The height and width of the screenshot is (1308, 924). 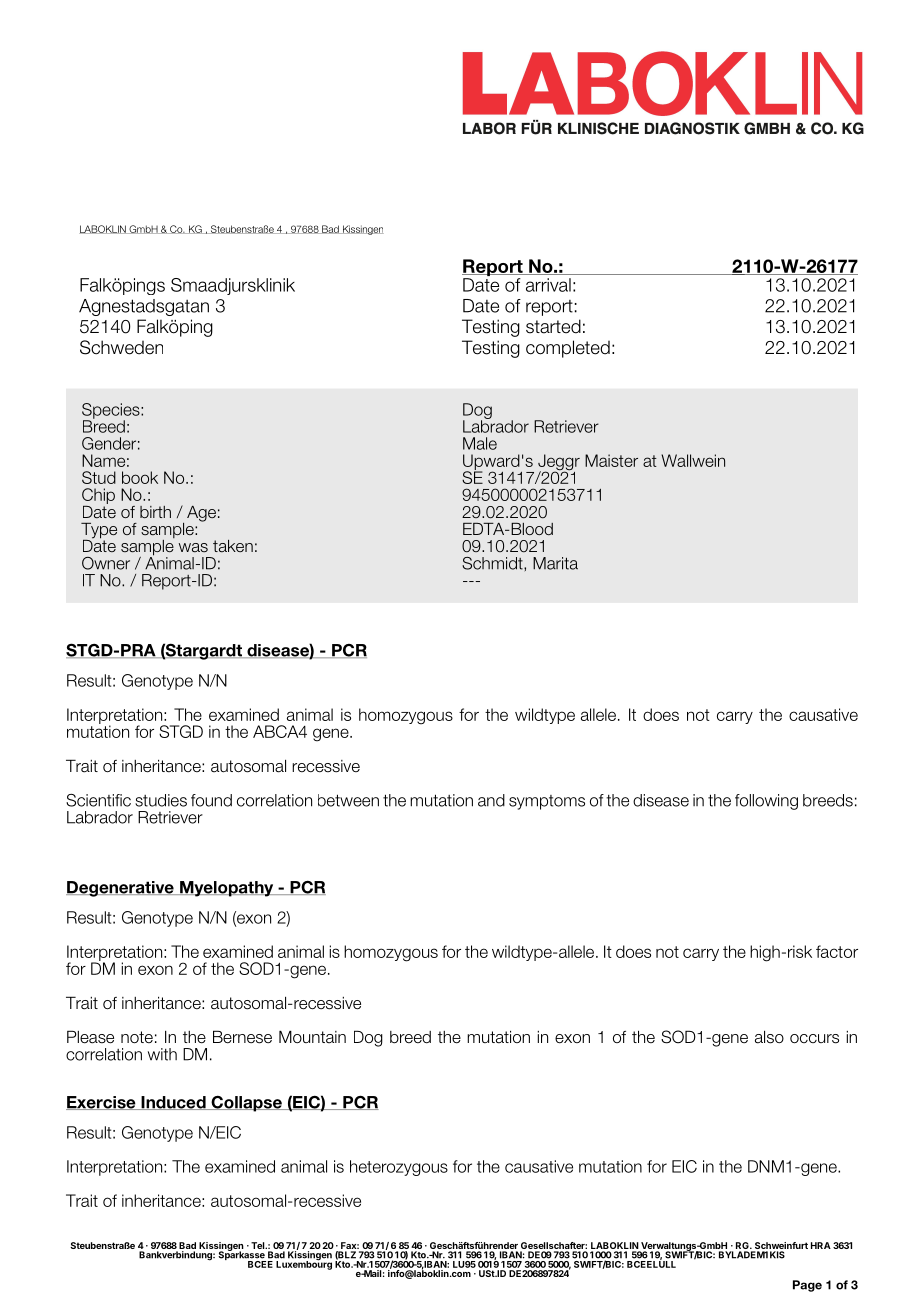 I want to click on heterozygous, so click(x=399, y=1168).
